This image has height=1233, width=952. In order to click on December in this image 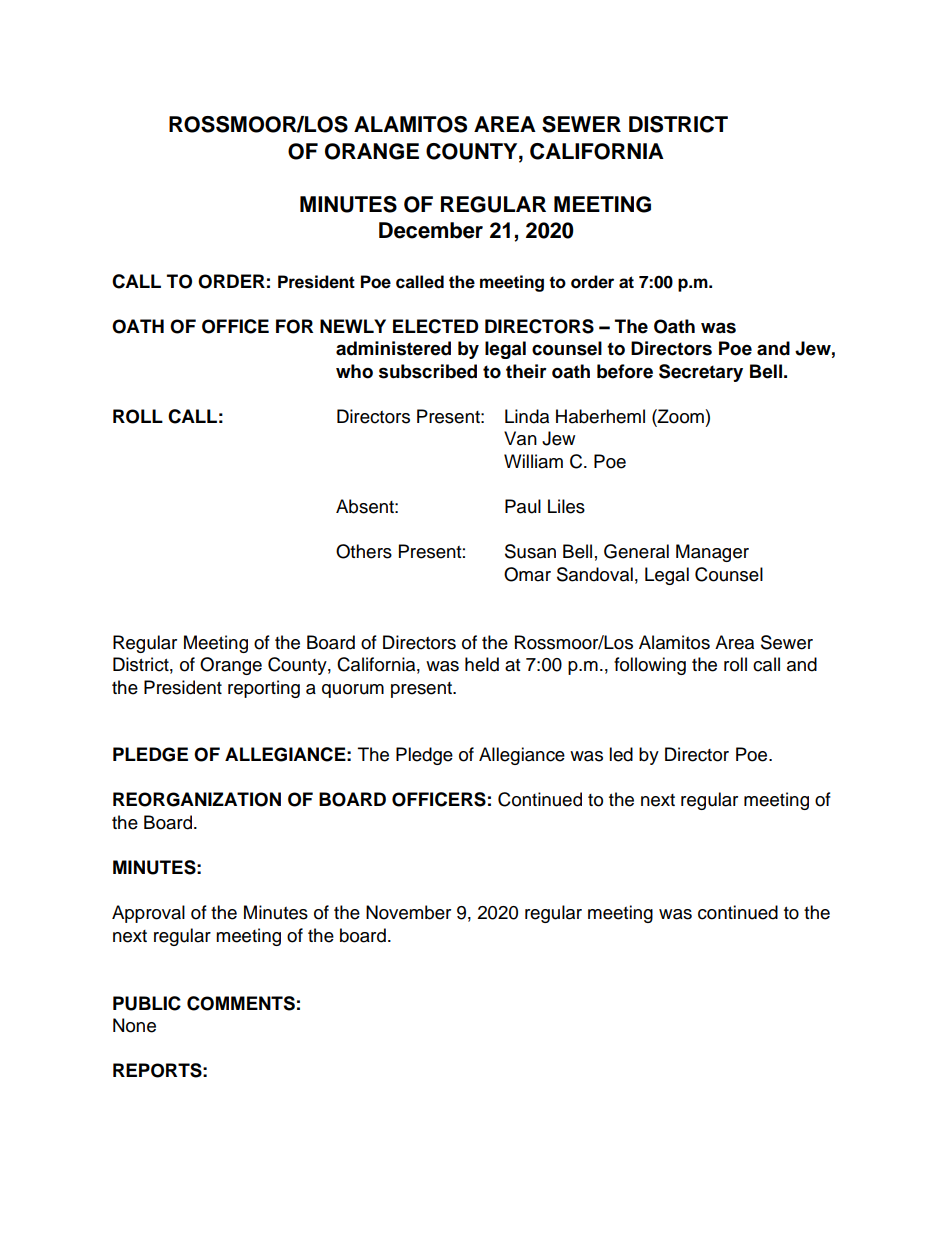, I will do `click(431, 230)`.
